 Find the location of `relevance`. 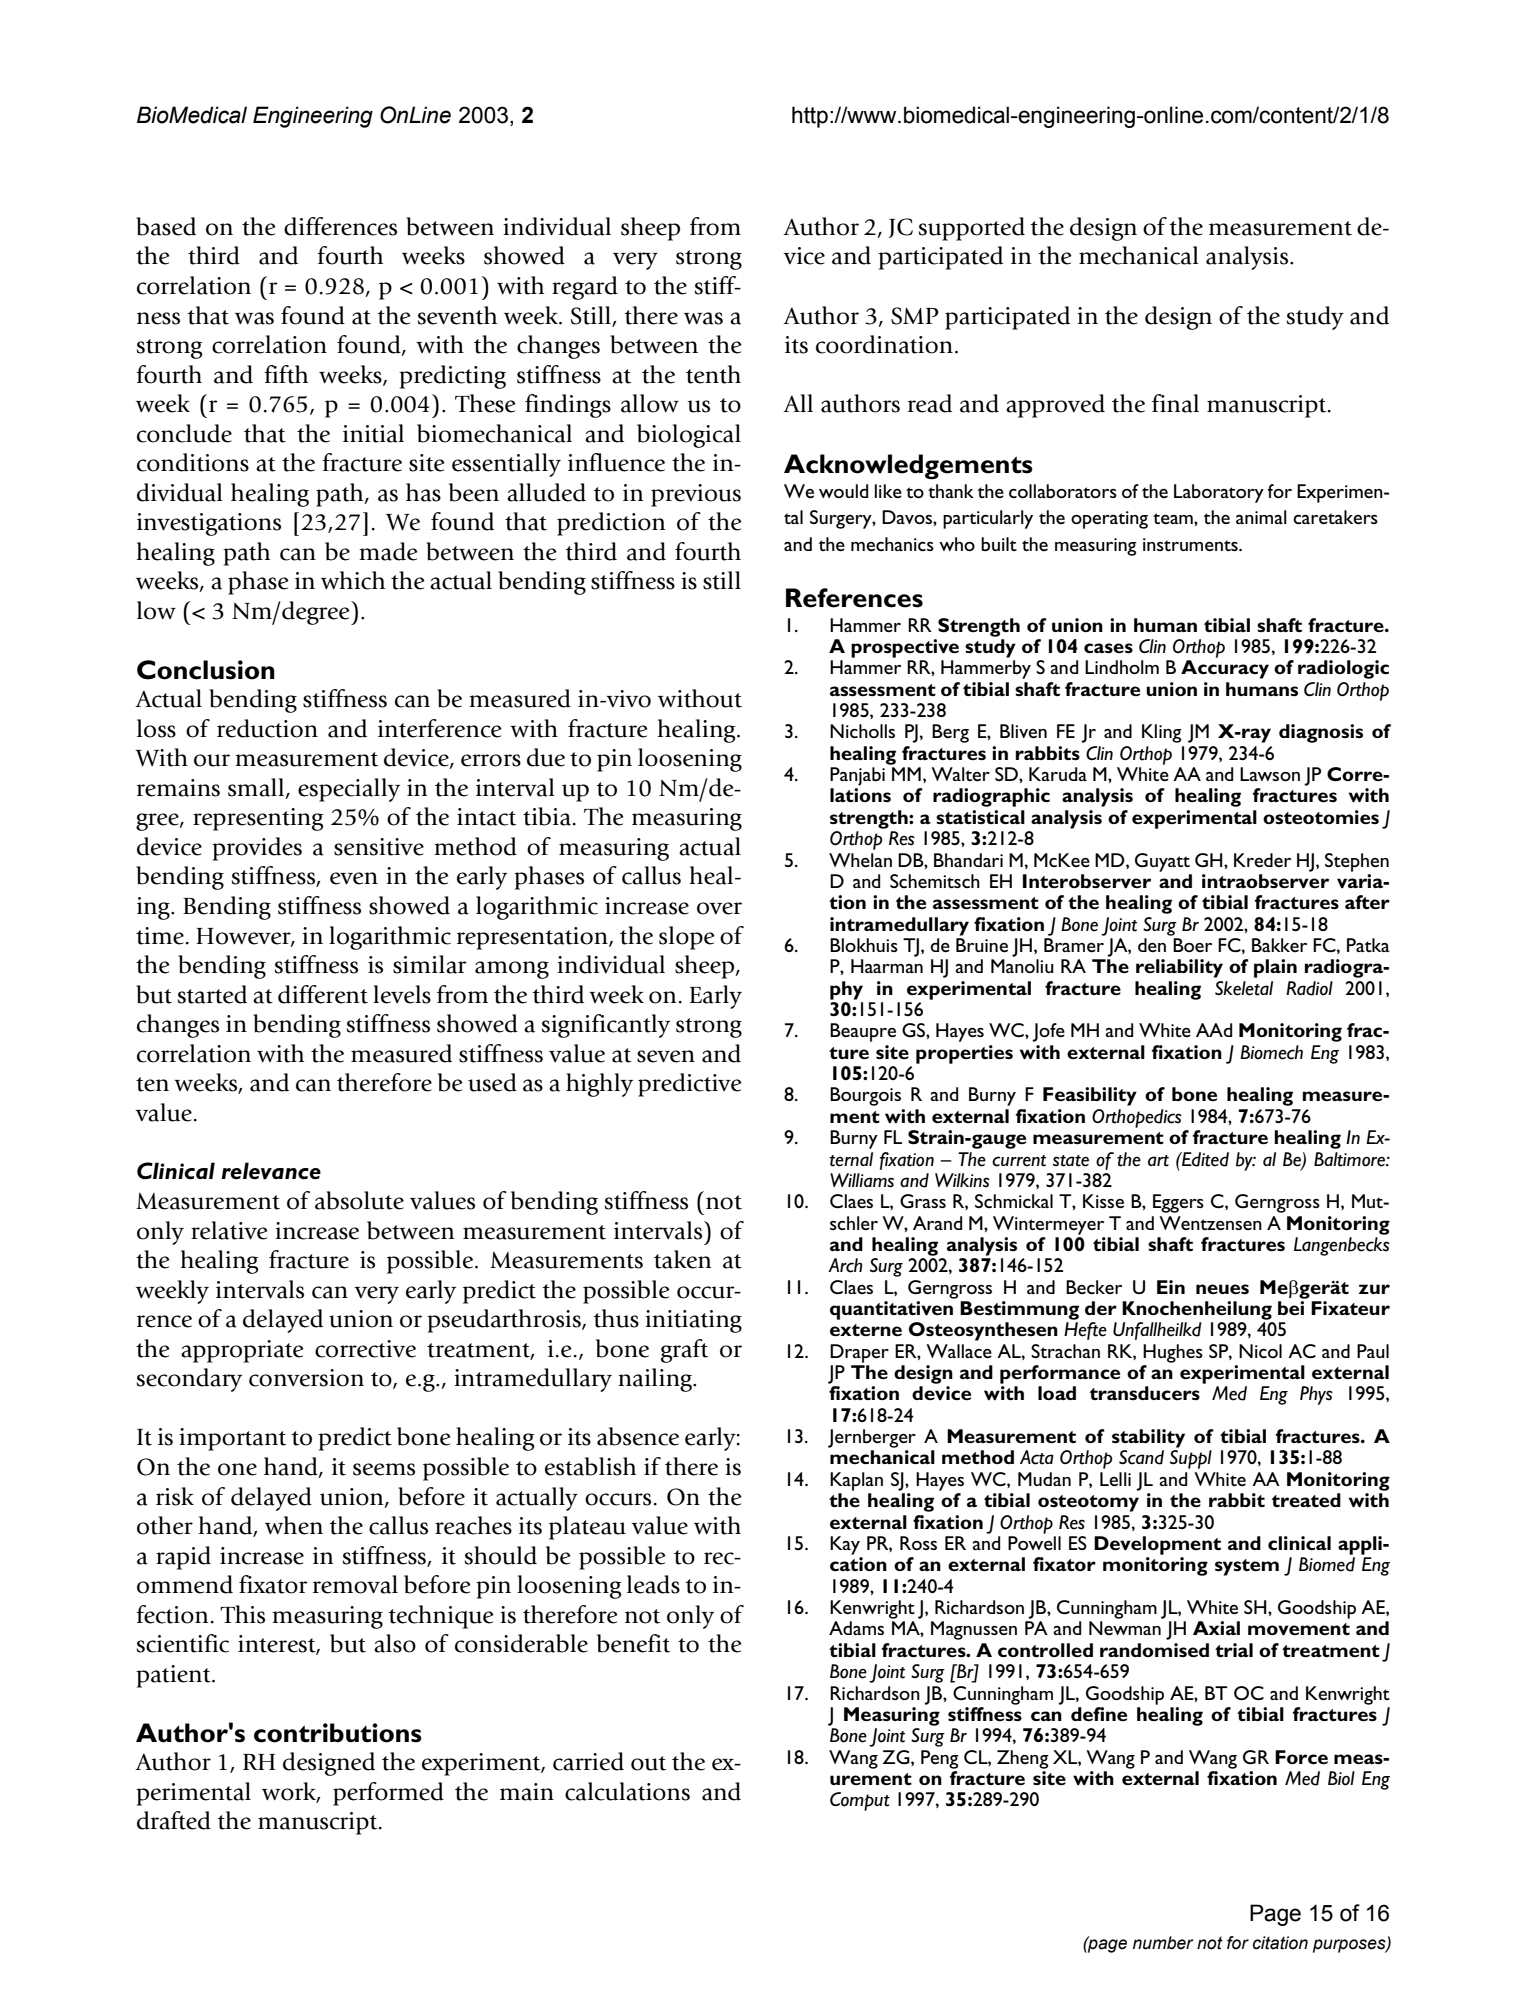

relevance is located at coordinates (271, 1171).
